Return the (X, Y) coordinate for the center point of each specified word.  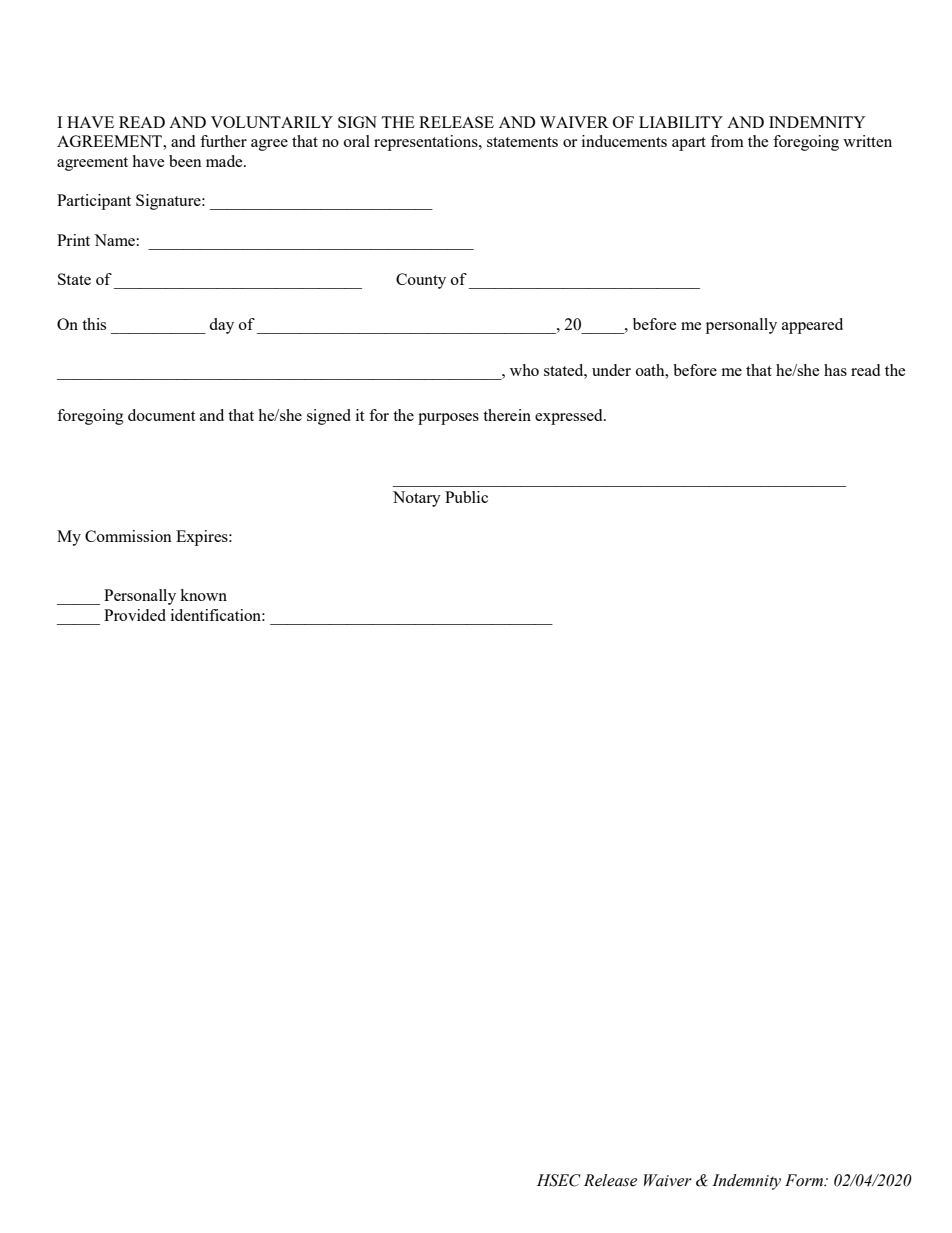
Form (805, 1180)
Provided (135, 615)
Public (466, 497)
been (185, 161)
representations (427, 143)
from (727, 141)
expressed (570, 417)
